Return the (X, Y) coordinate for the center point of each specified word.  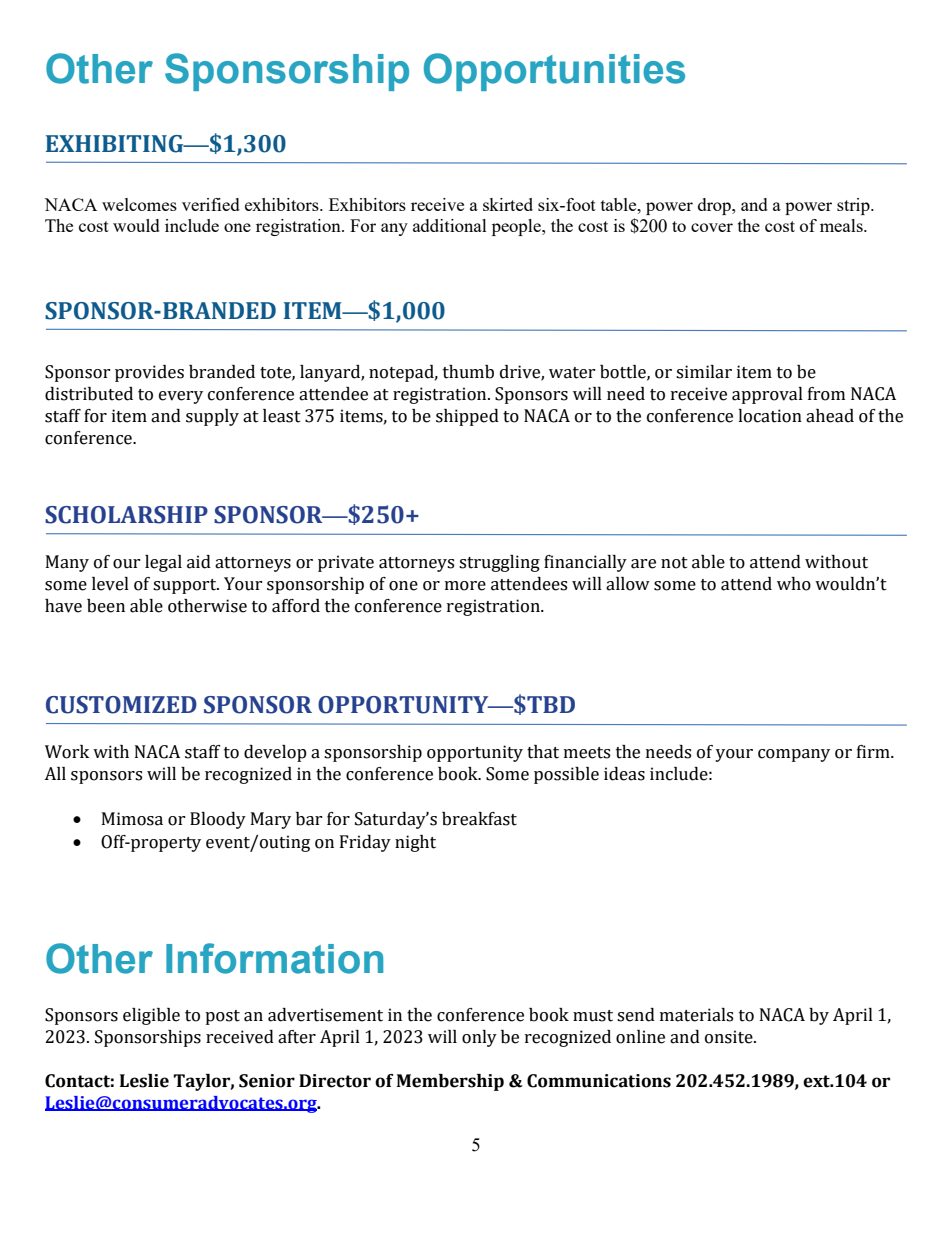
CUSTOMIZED (121, 705)
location (770, 416)
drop (715, 206)
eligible (151, 1016)
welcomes (139, 204)
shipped (467, 417)
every (181, 397)
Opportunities (554, 72)
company (794, 755)
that (543, 752)
